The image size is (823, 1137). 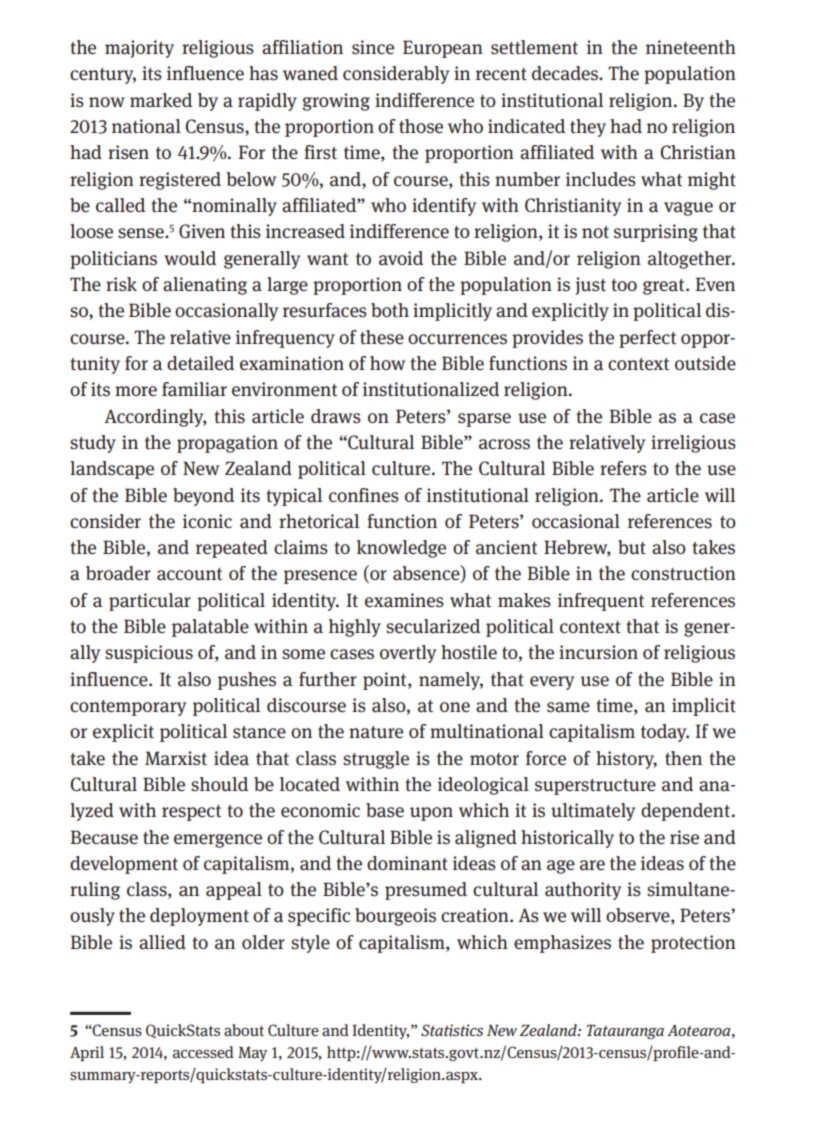 What do you see at coordinates (136, 391) in the screenshot?
I see `more` at bounding box center [136, 391].
